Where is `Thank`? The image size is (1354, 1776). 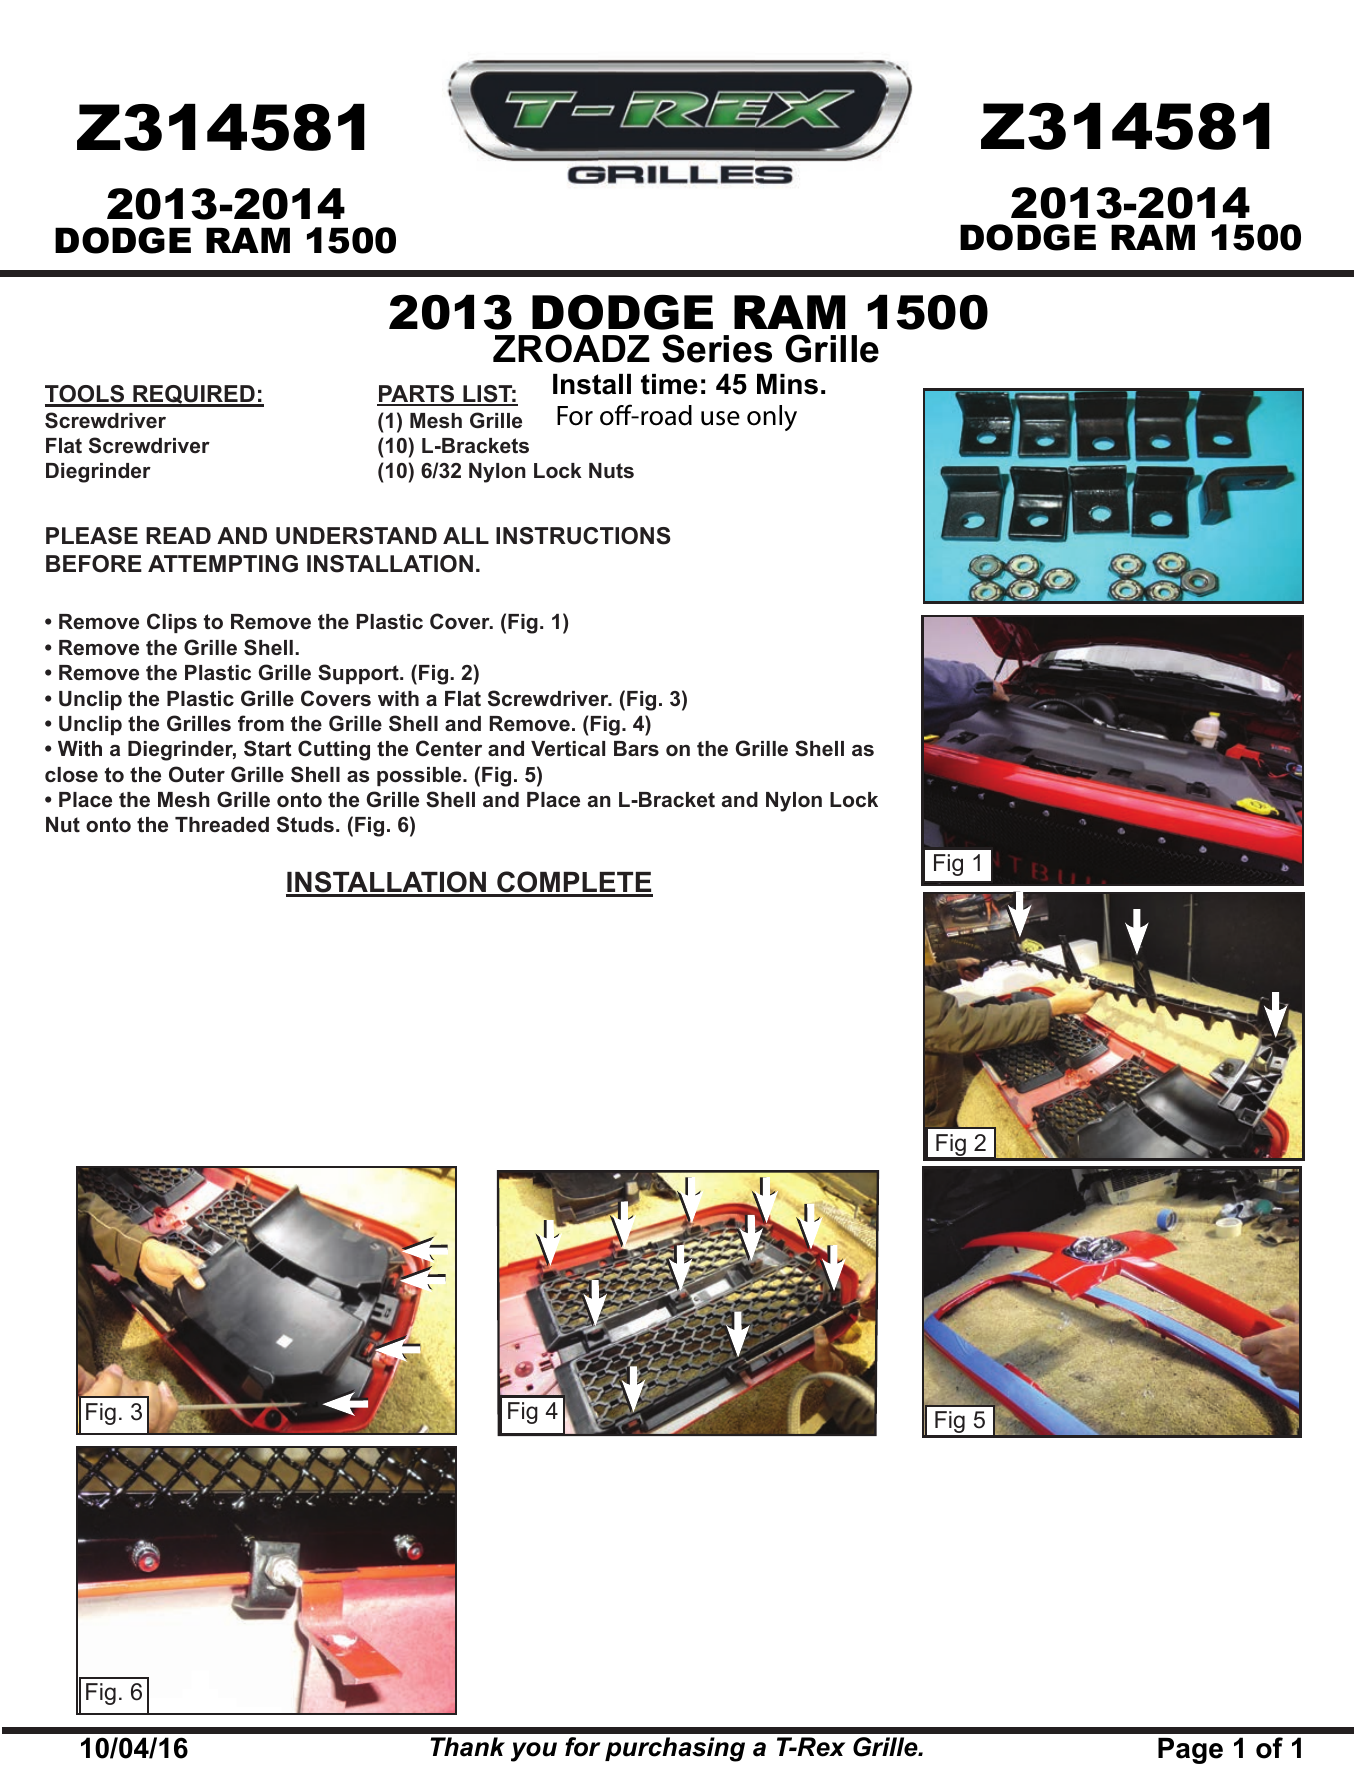 Thank is located at coordinates (467, 1747).
